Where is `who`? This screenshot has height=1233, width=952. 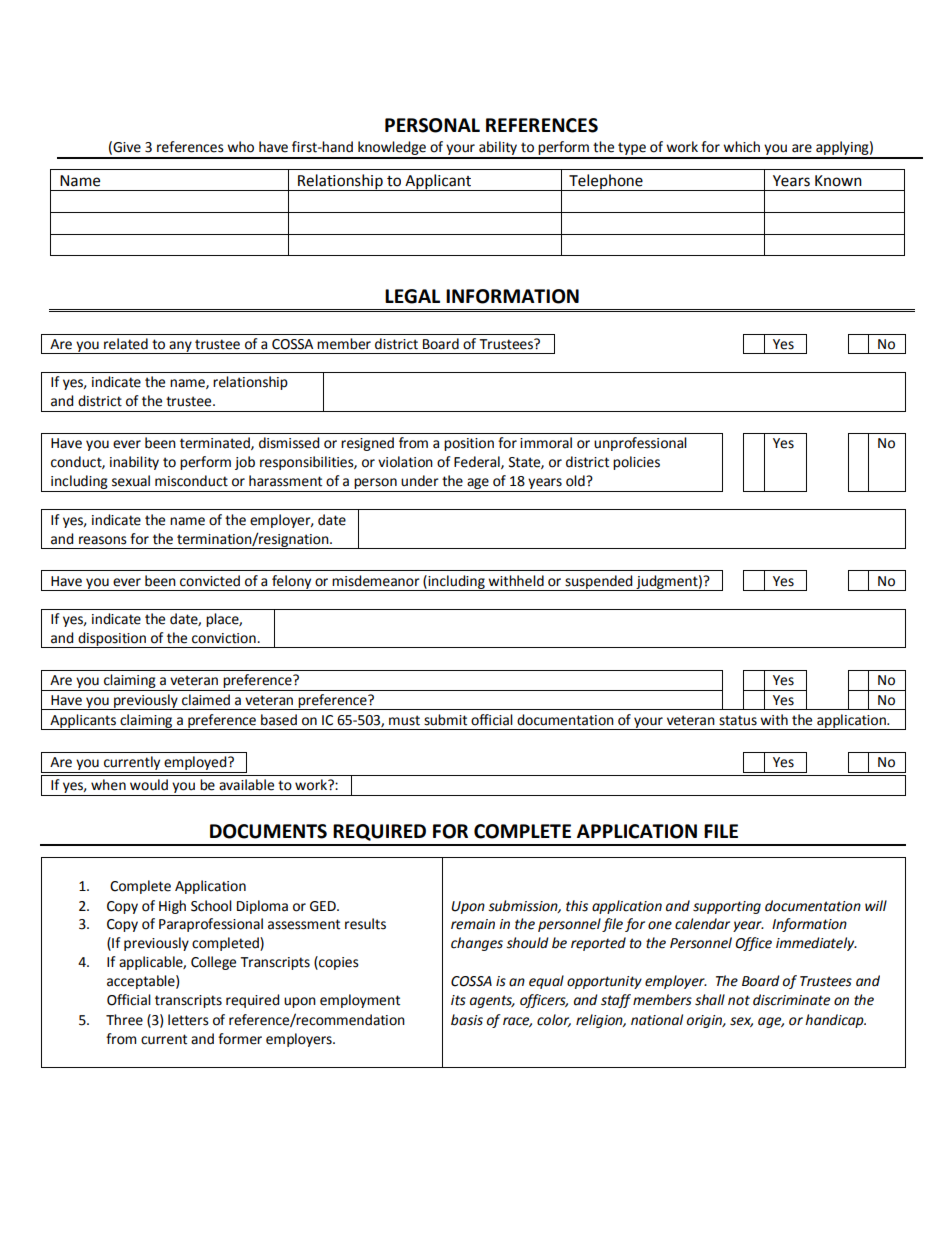 who is located at coordinates (240, 147).
